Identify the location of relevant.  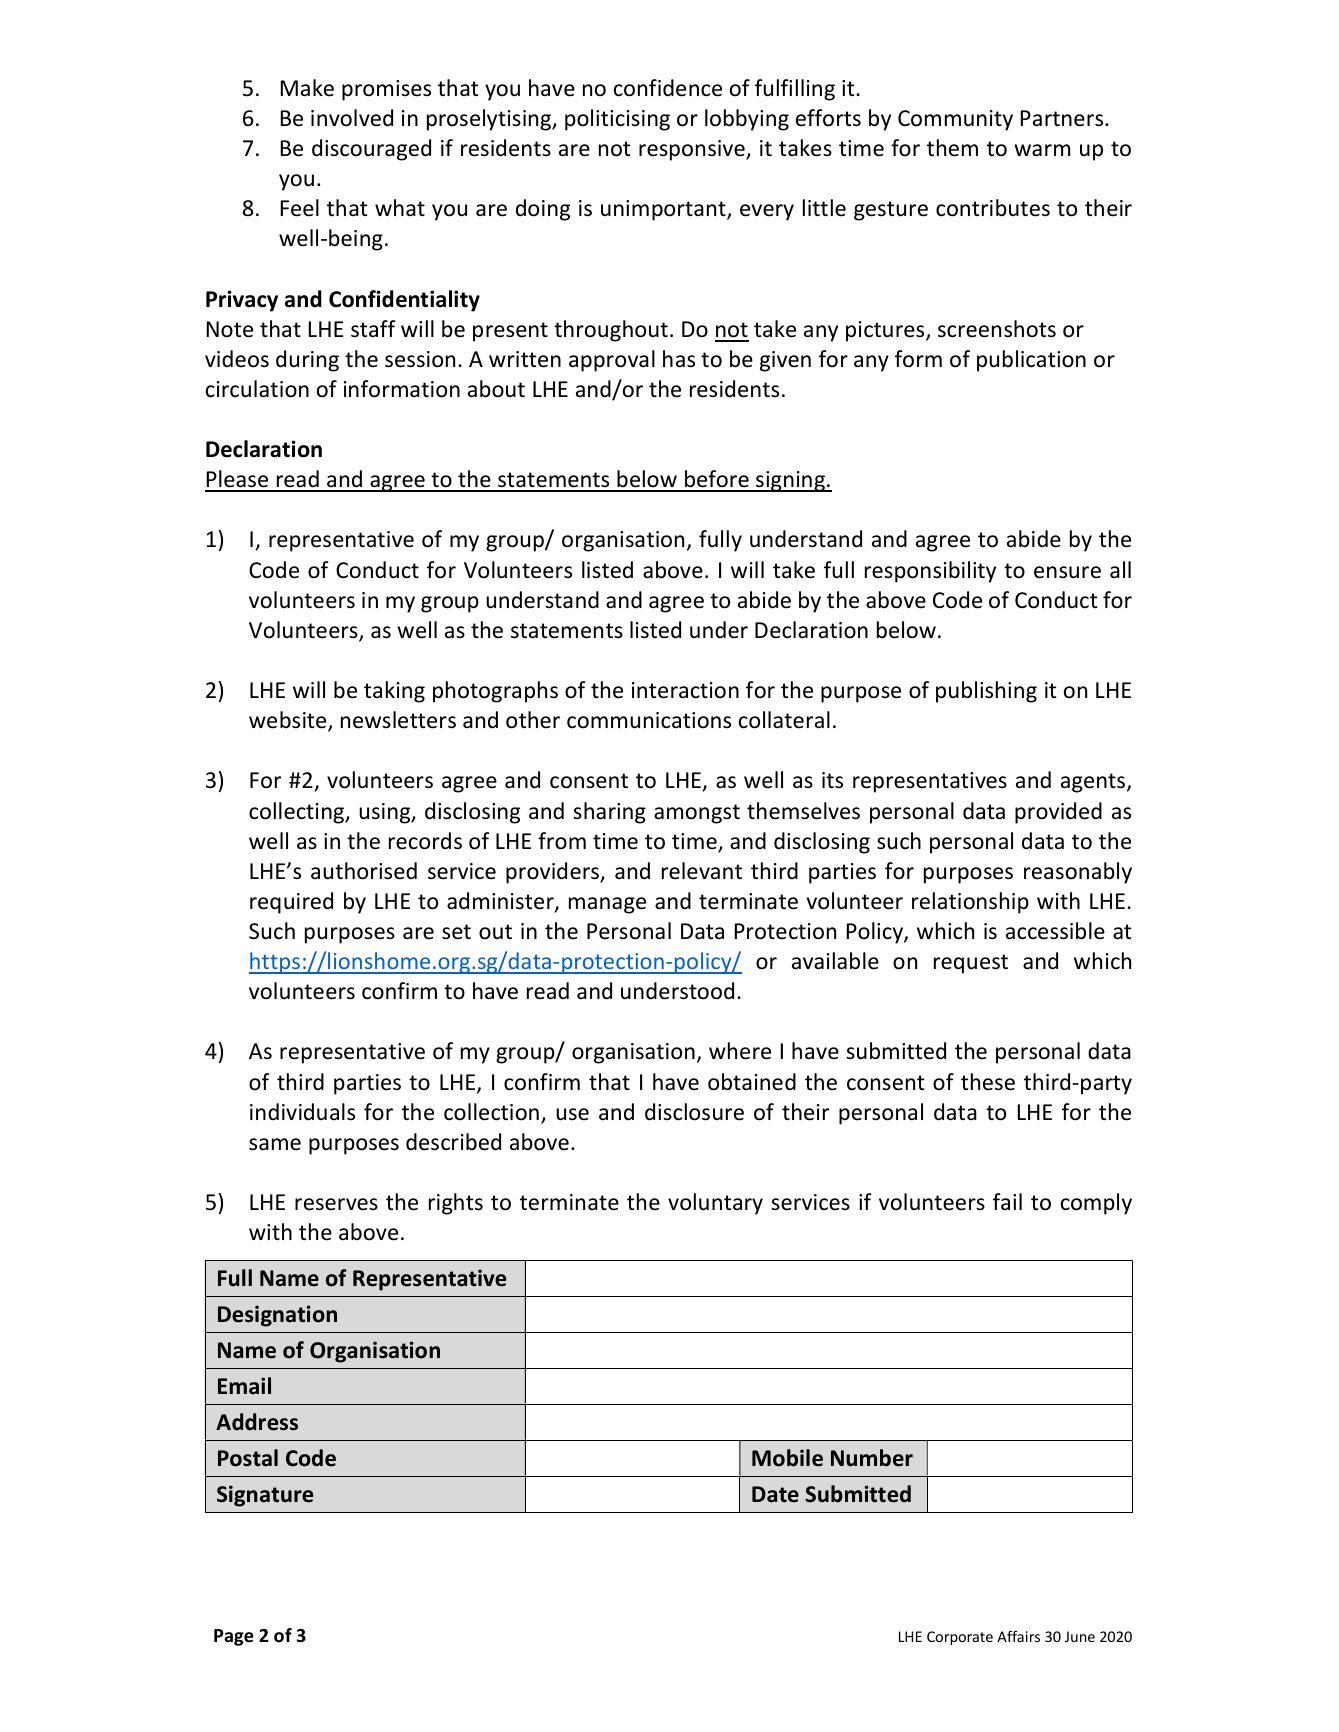
(702, 871).
